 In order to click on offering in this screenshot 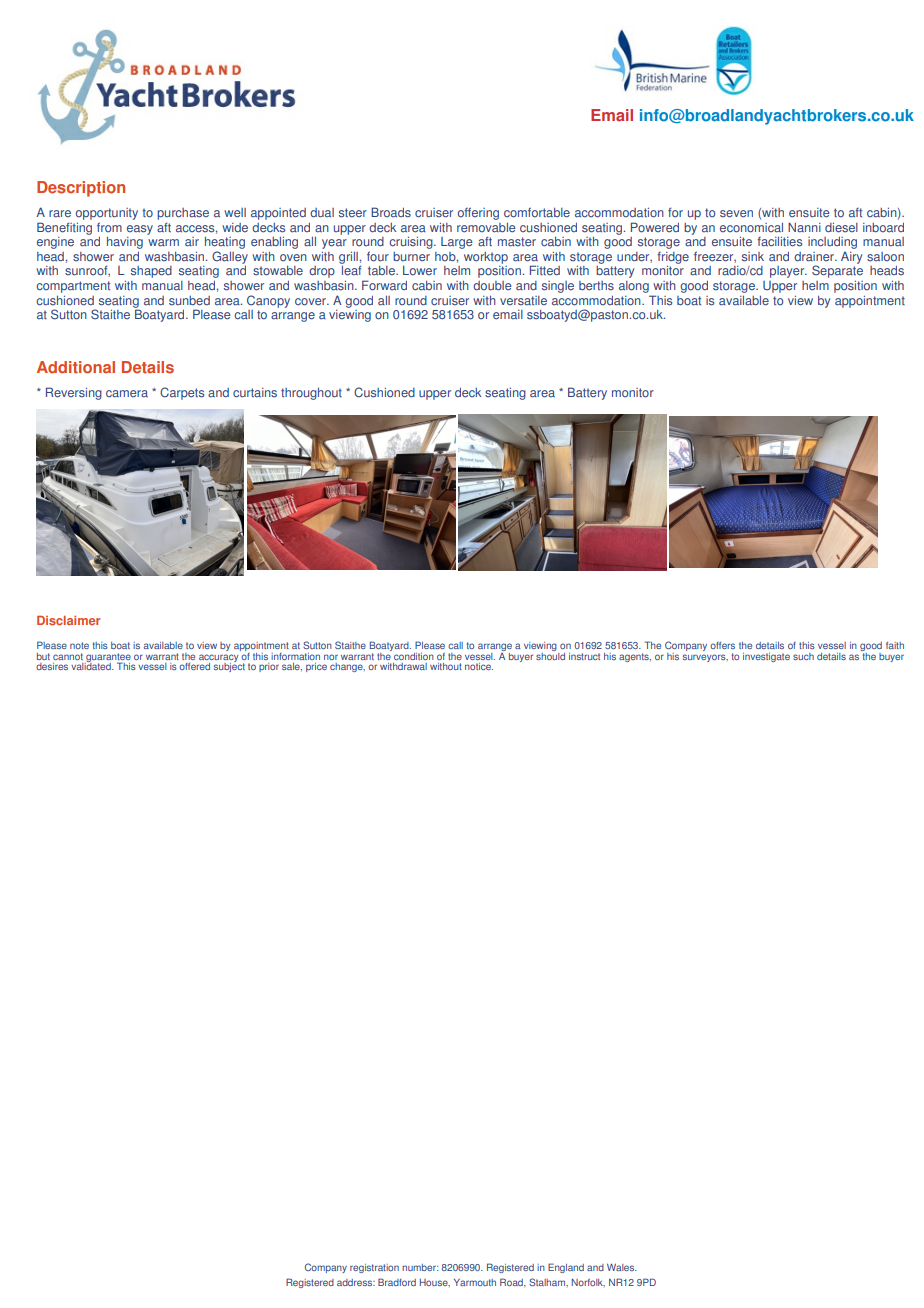, I will do `click(478, 213)`.
